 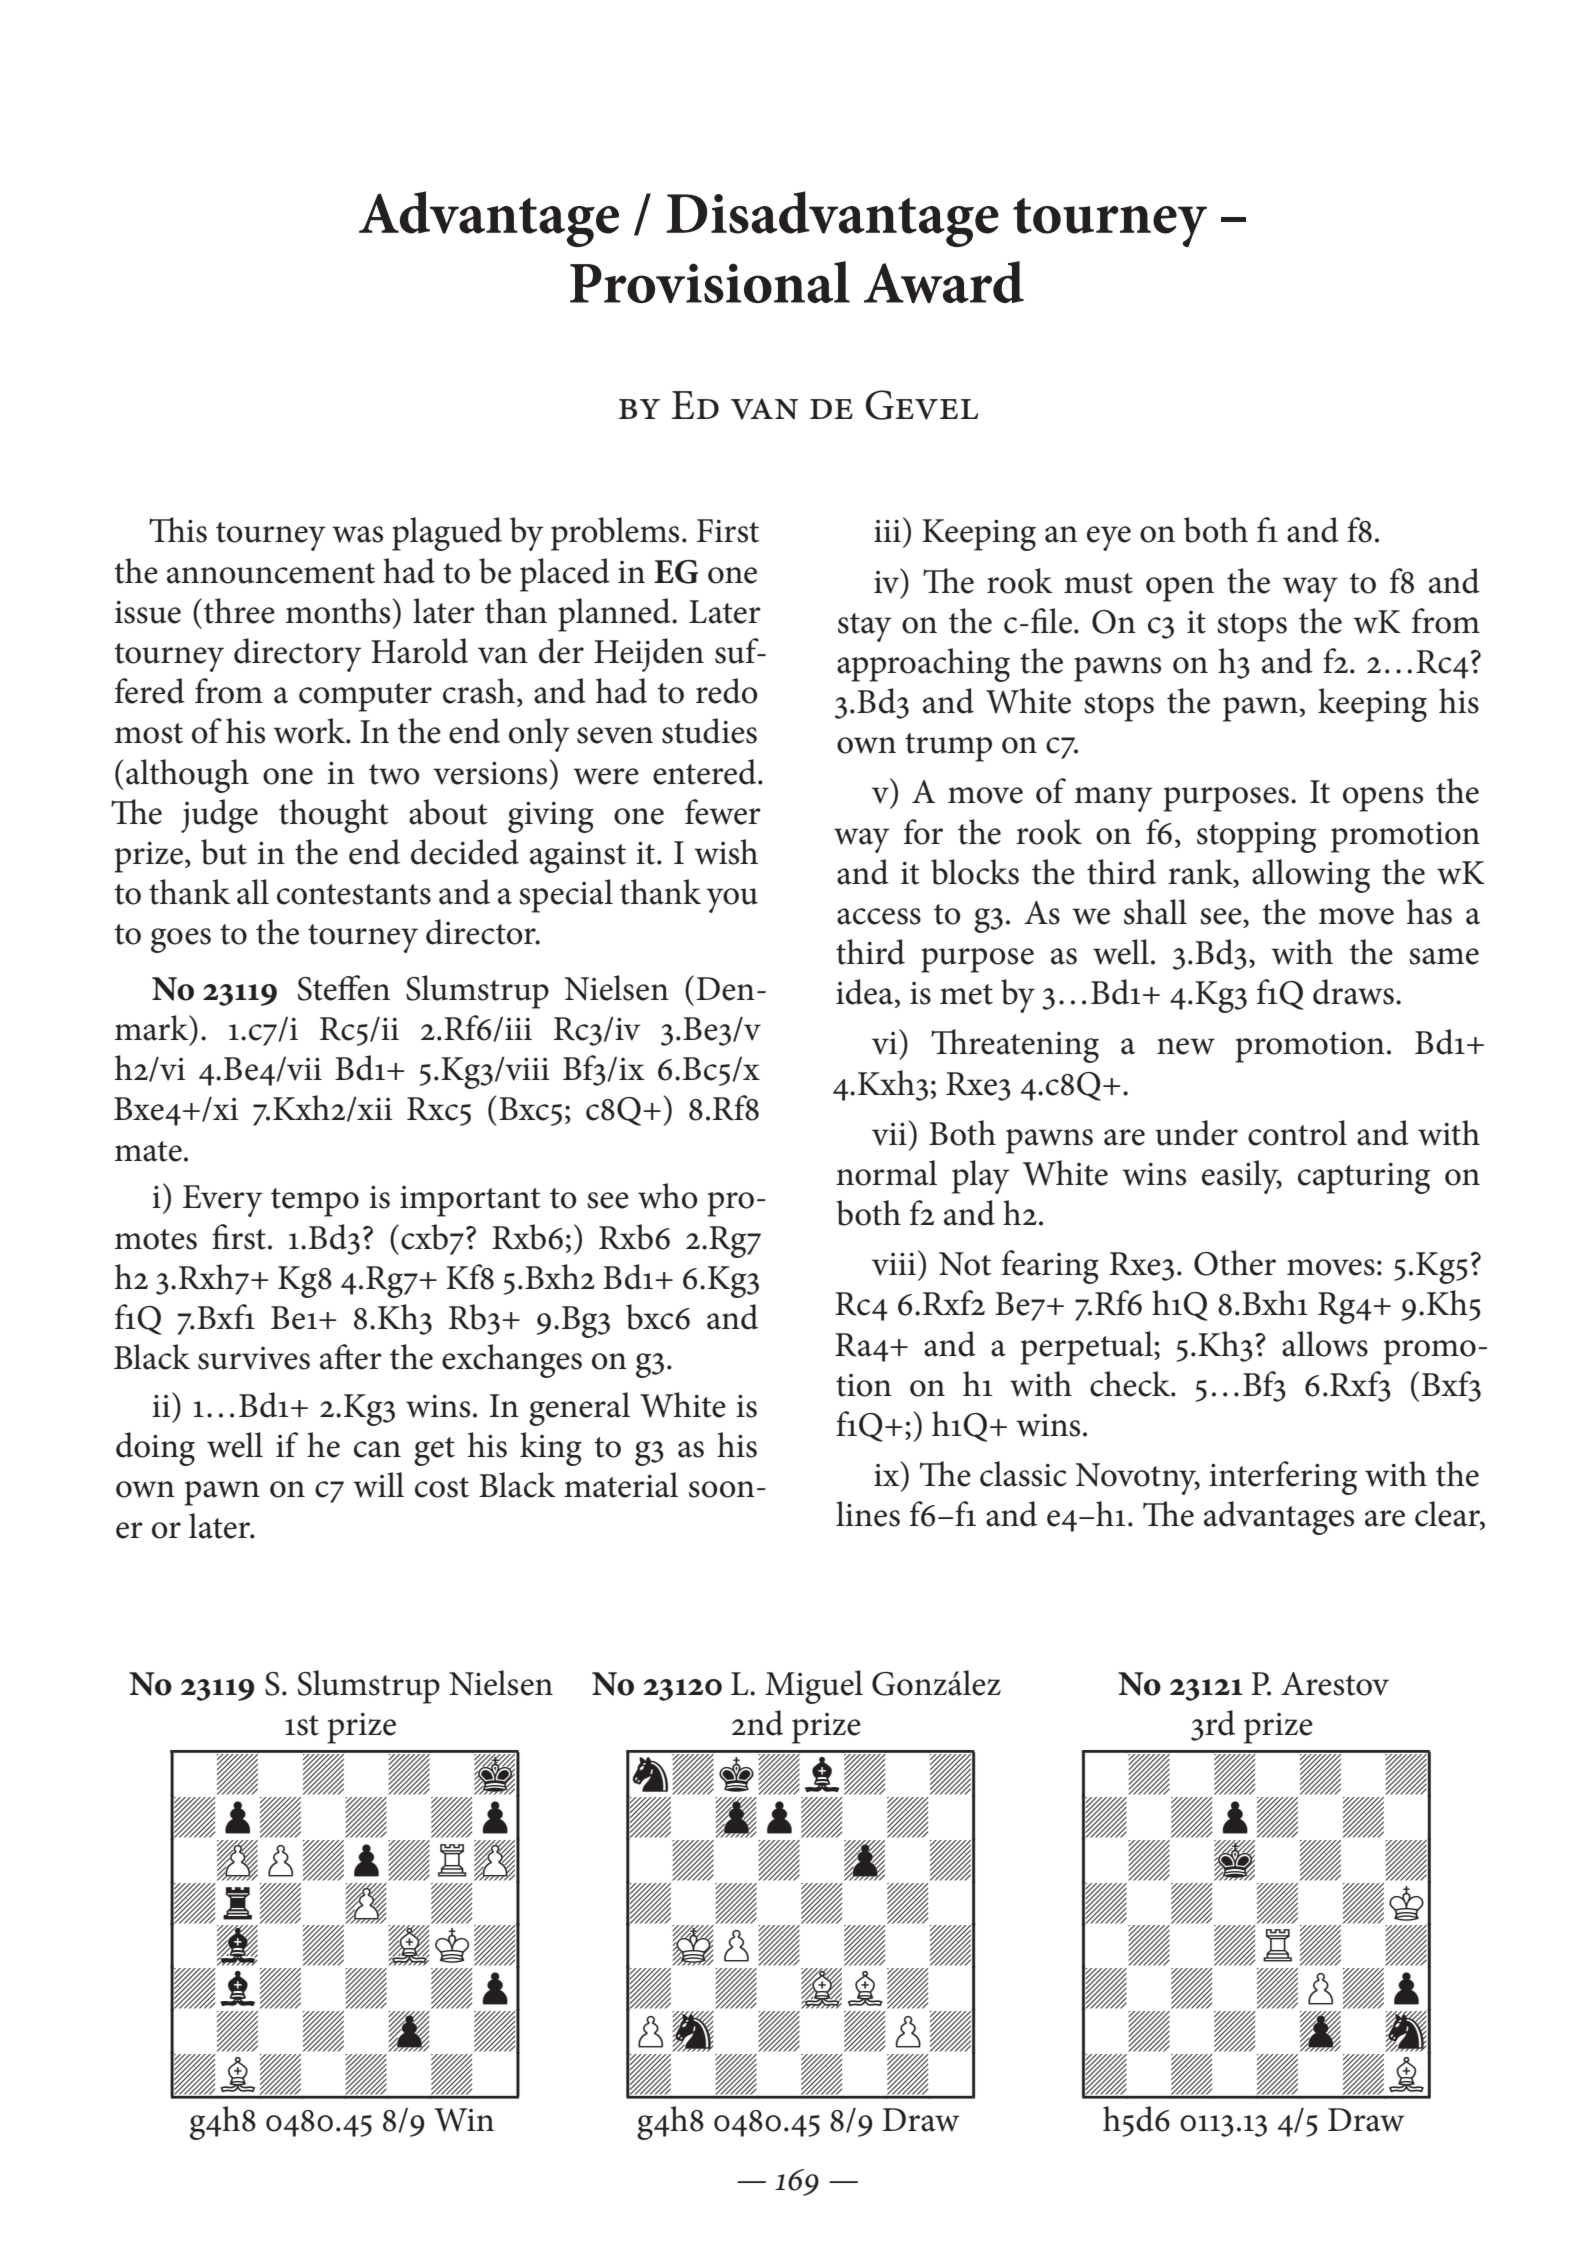 I want to click on normal, so click(x=886, y=1173).
